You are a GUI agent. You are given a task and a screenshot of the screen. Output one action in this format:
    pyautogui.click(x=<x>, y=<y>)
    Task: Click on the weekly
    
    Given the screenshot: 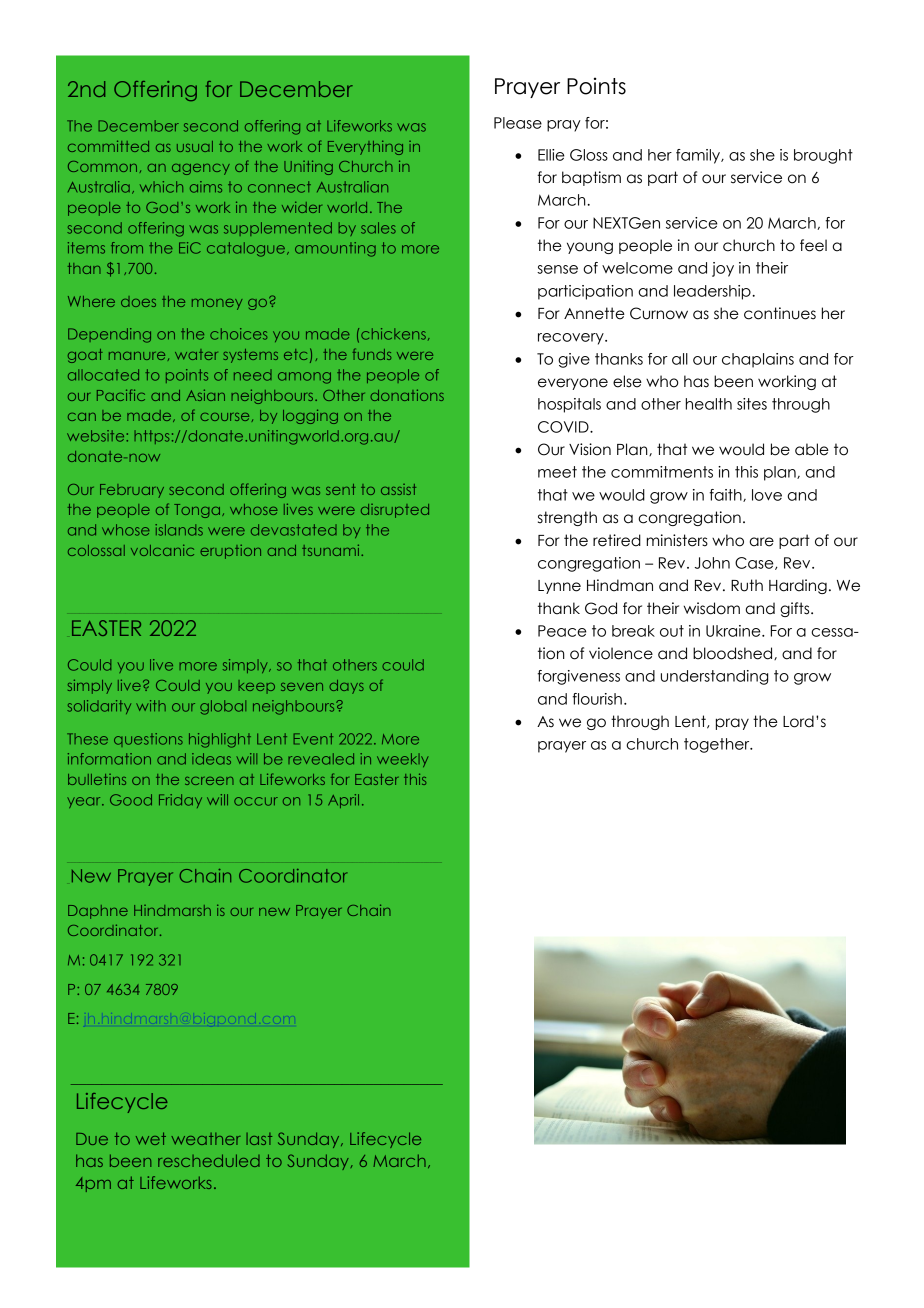 What is the action you would take?
    pyautogui.click(x=402, y=760)
